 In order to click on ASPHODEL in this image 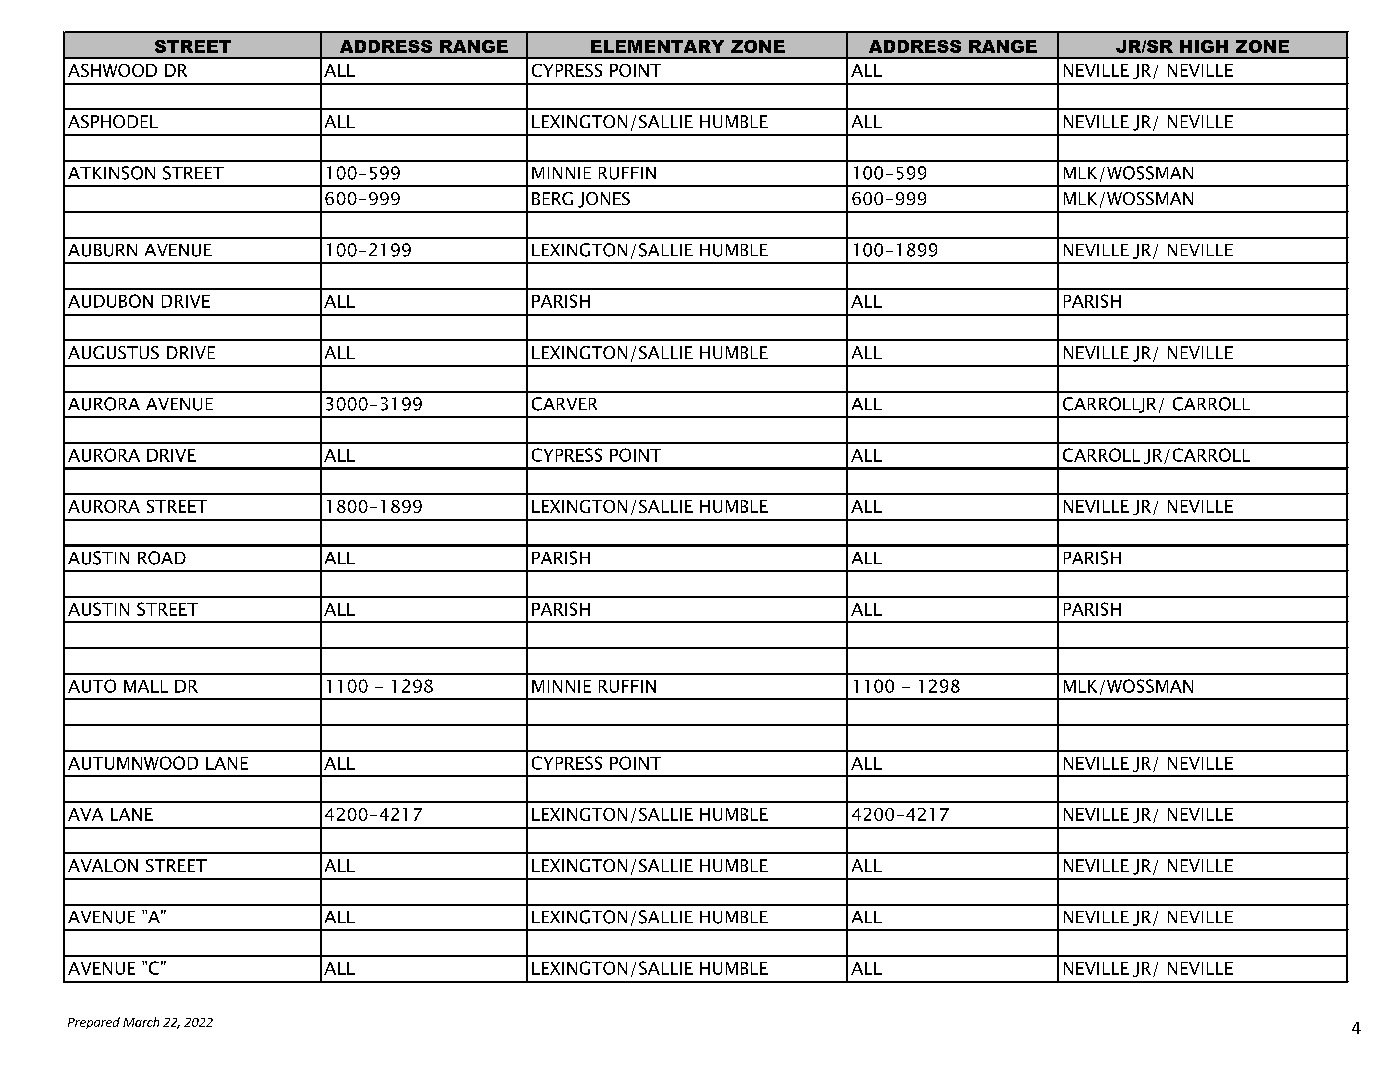, I will do `click(113, 121)`.
